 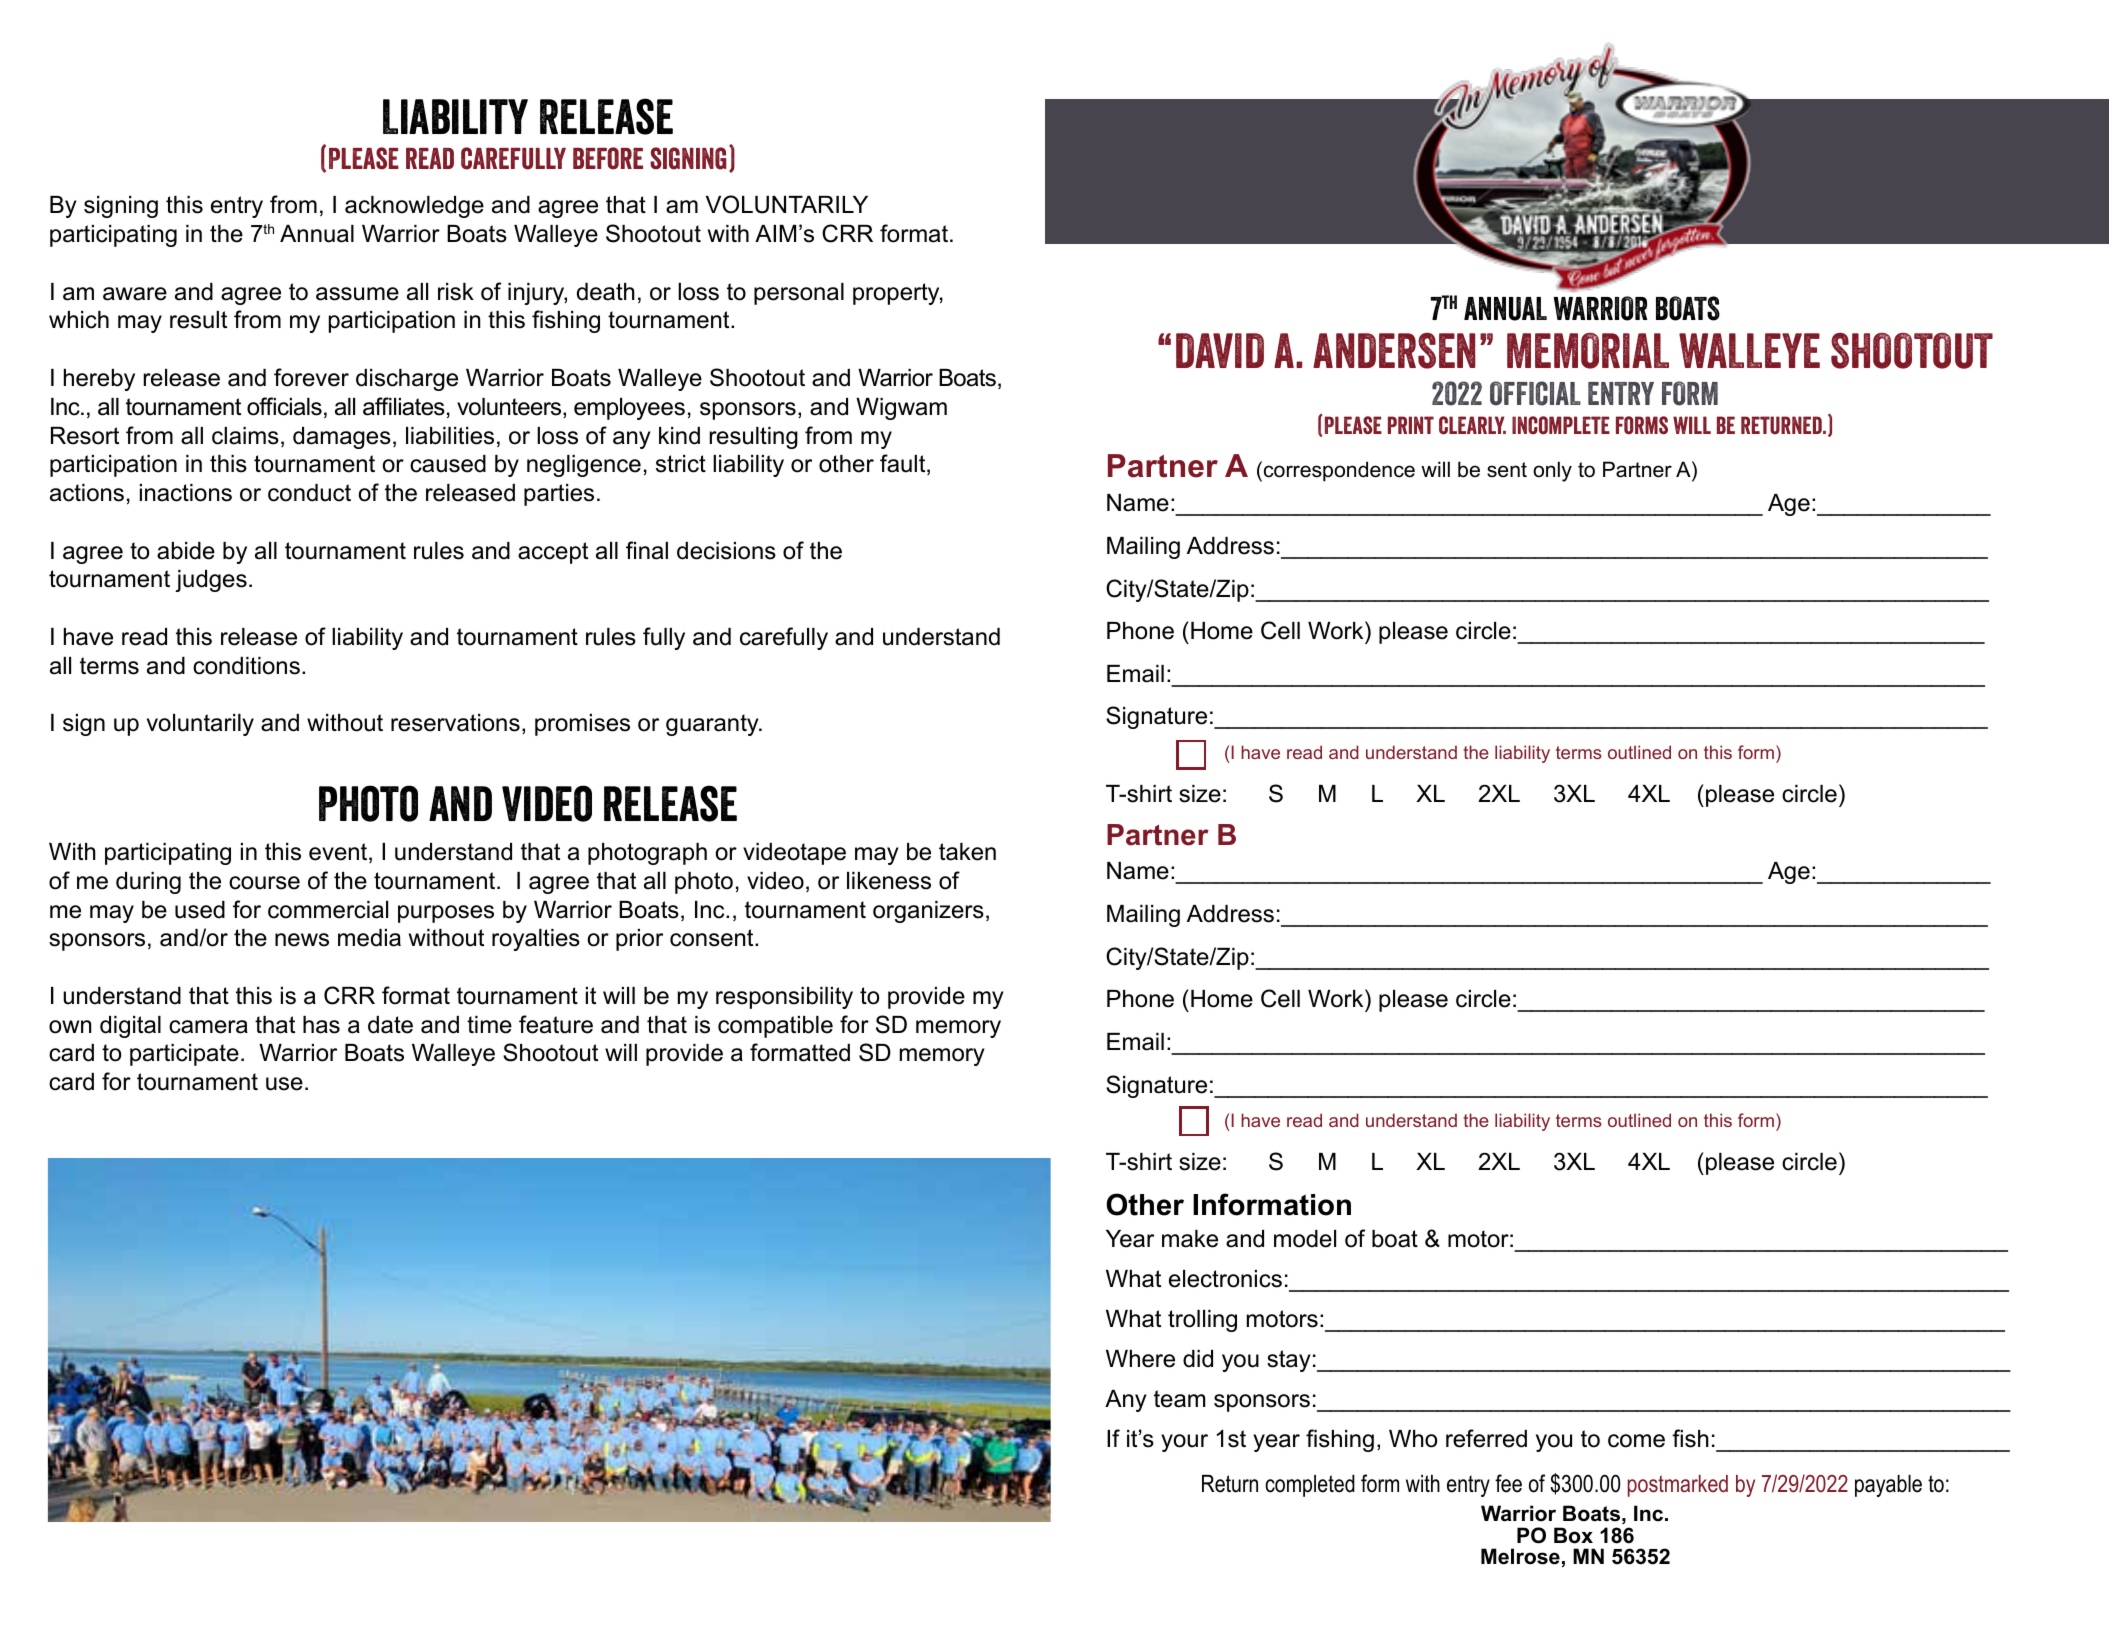 I want to click on conditions, so click(x=246, y=666).
